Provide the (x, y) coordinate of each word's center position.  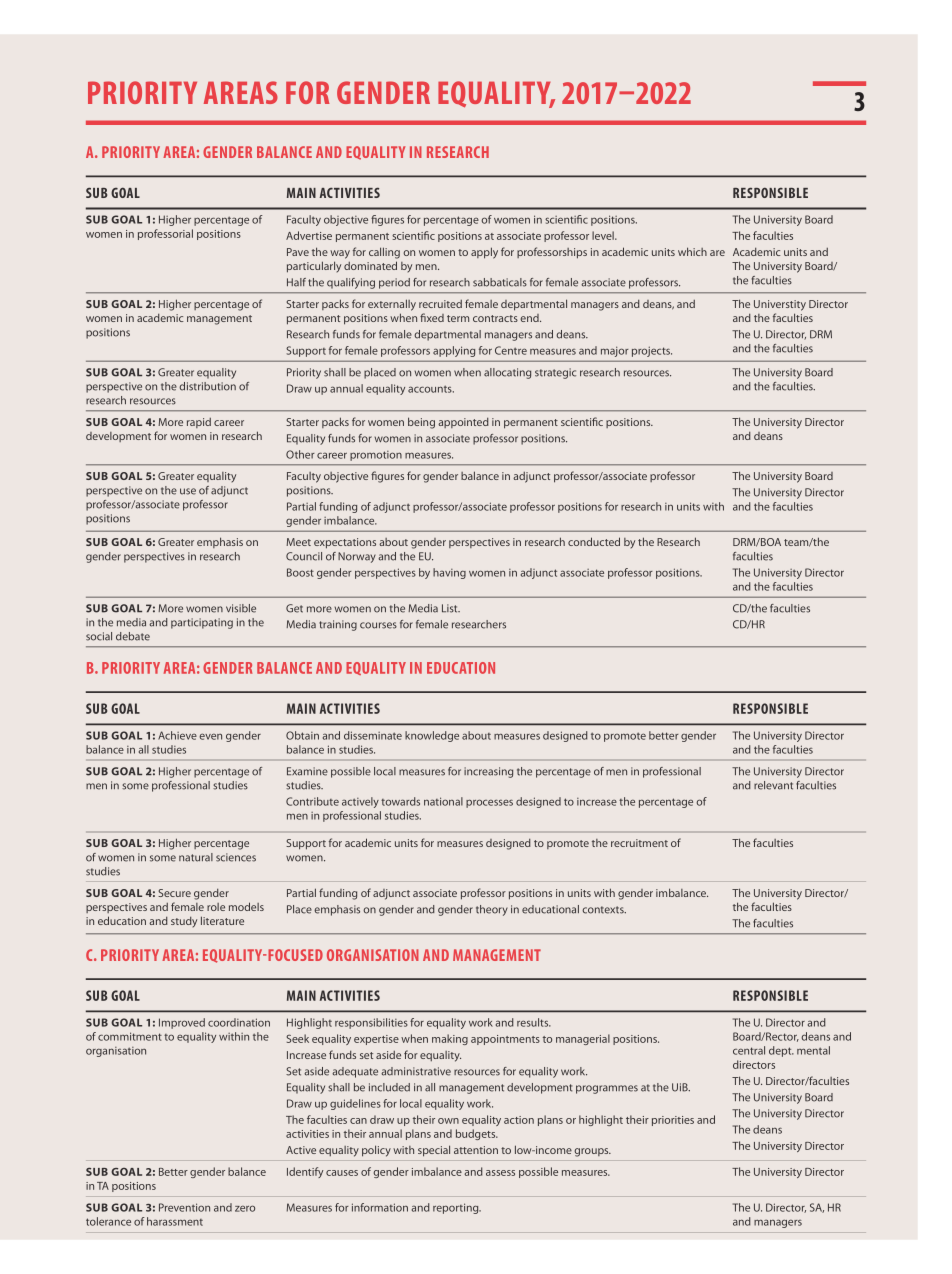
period (394, 283)
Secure (174, 893)
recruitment (639, 843)
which (692, 251)
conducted (594, 541)
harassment (175, 1221)
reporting (457, 1208)
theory (492, 910)
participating (202, 623)
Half (296, 282)
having (449, 573)
